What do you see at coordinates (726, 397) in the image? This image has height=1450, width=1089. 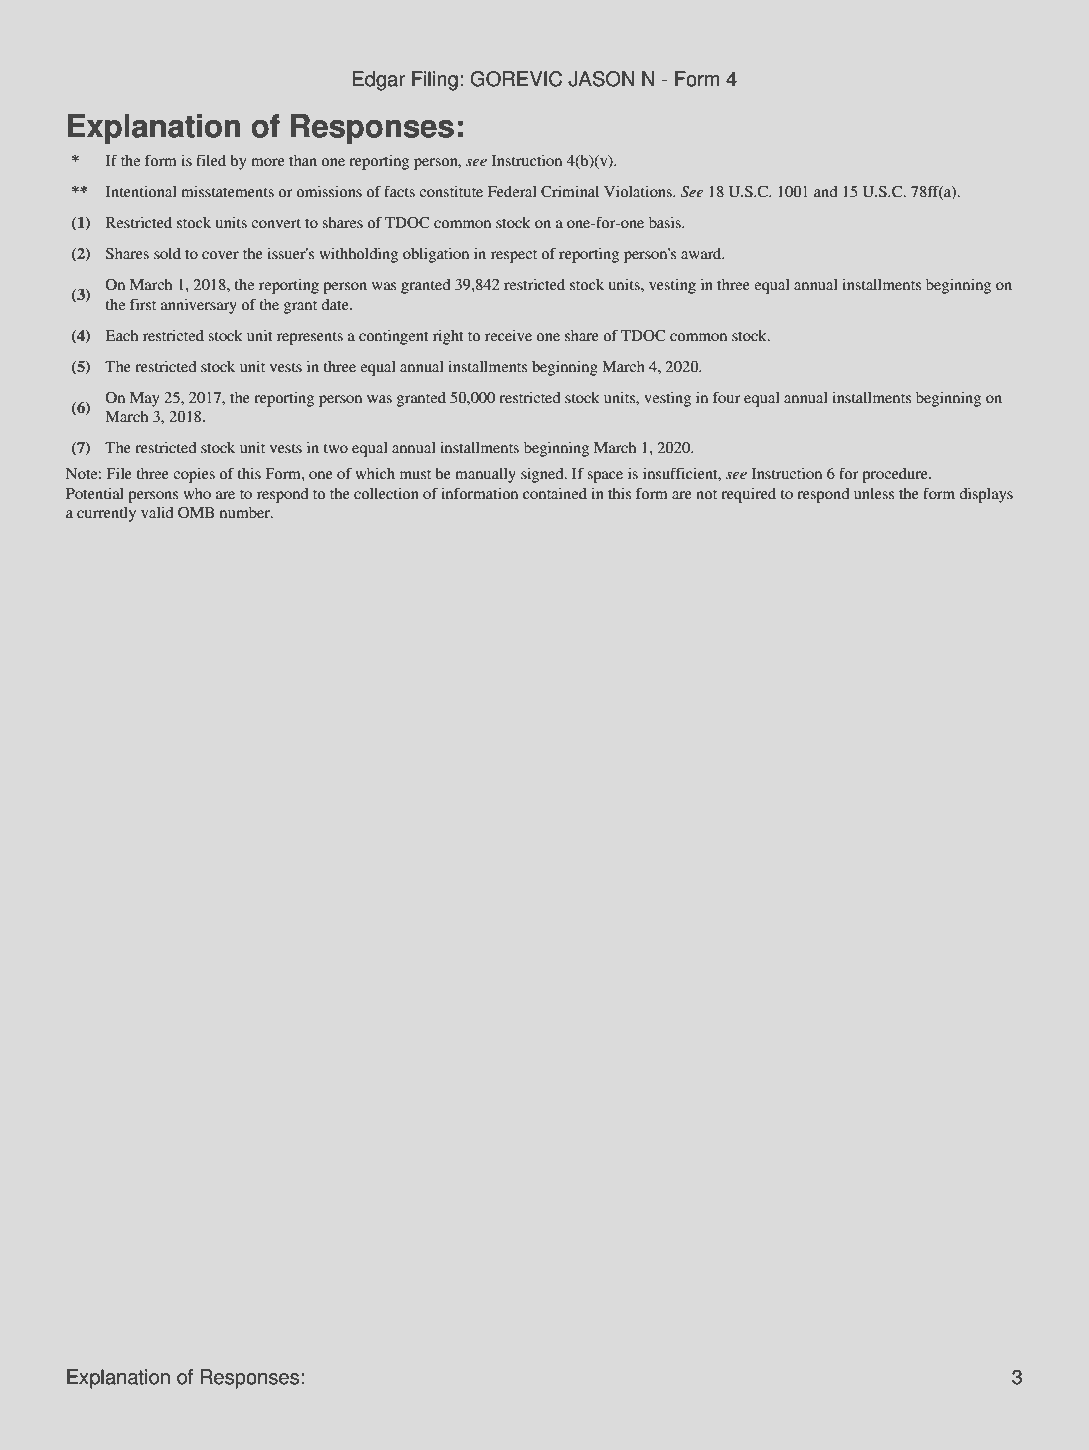 I see `four` at bounding box center [726, 397].
